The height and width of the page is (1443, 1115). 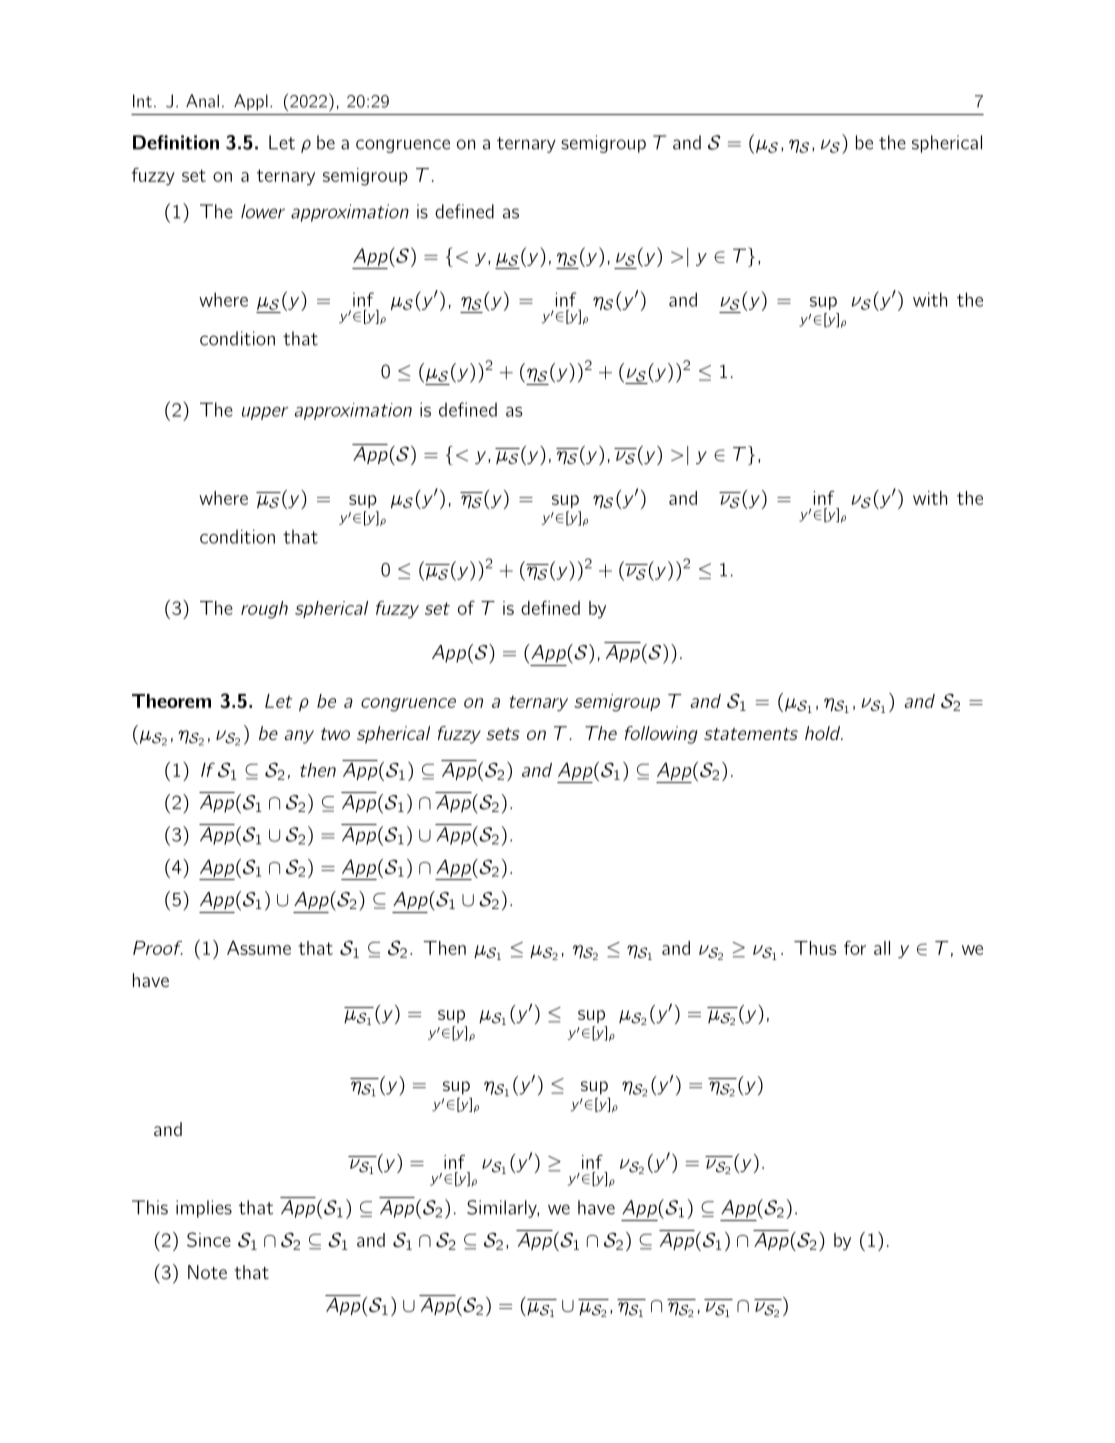 I want to click on Since, so click(x=209, y=1239).
